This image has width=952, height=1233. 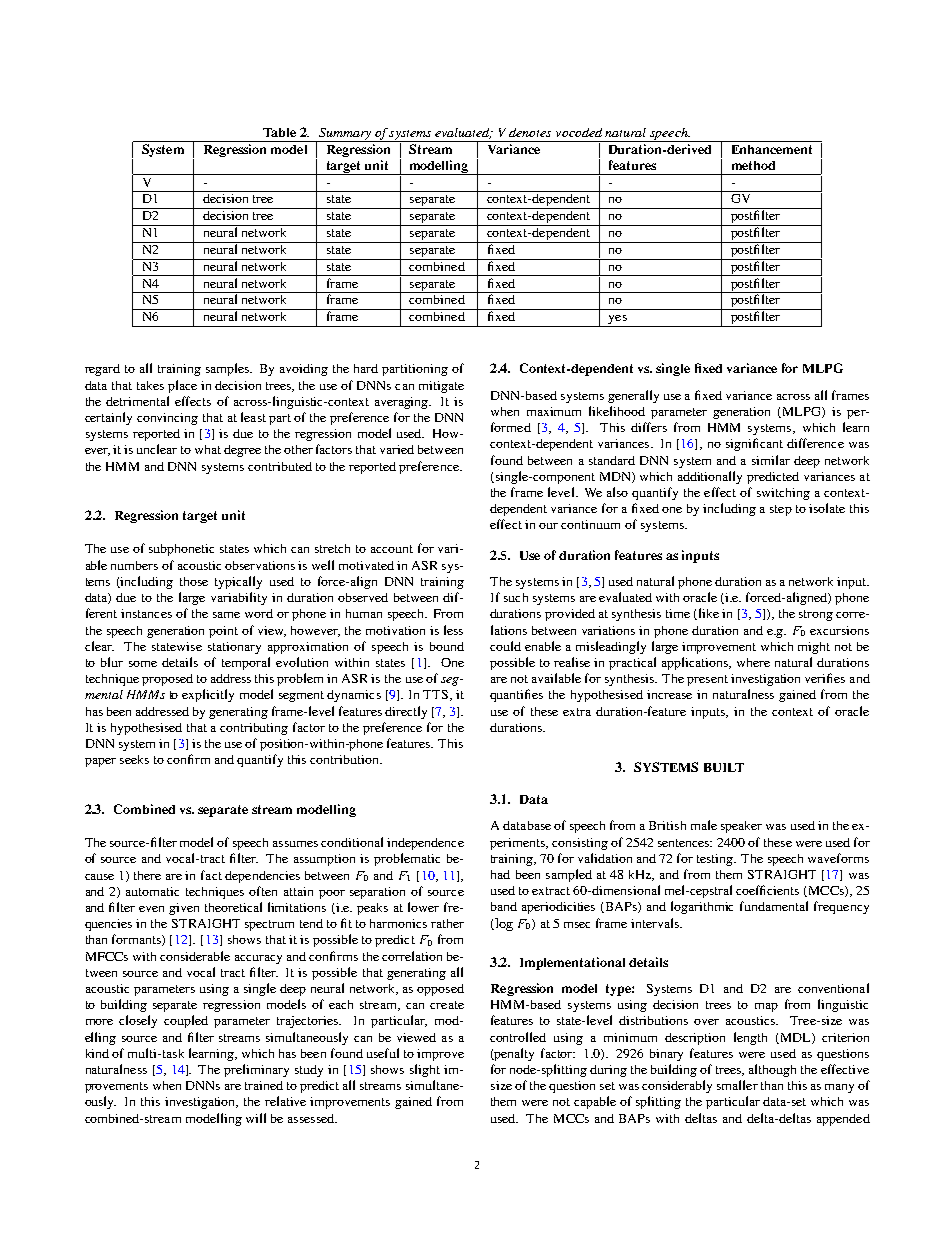 What do you see at coordinates (453, 630) in the image?
I see `less` at bounding box center [453, 630].
